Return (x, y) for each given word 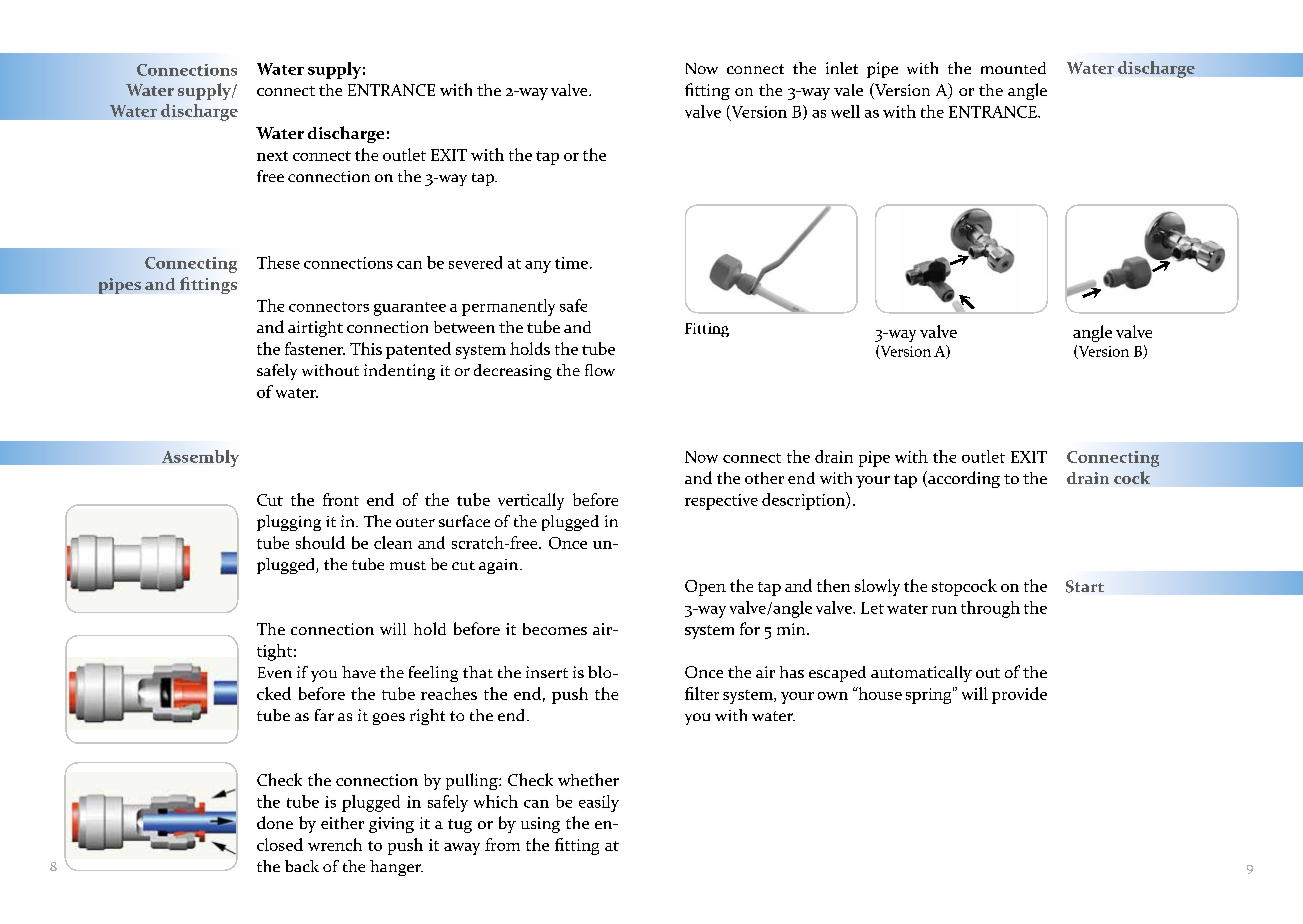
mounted (1013, 68)
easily (599, 803)
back (302, 866)
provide (1019, 695)
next (272, 156)
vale (848, 90)
